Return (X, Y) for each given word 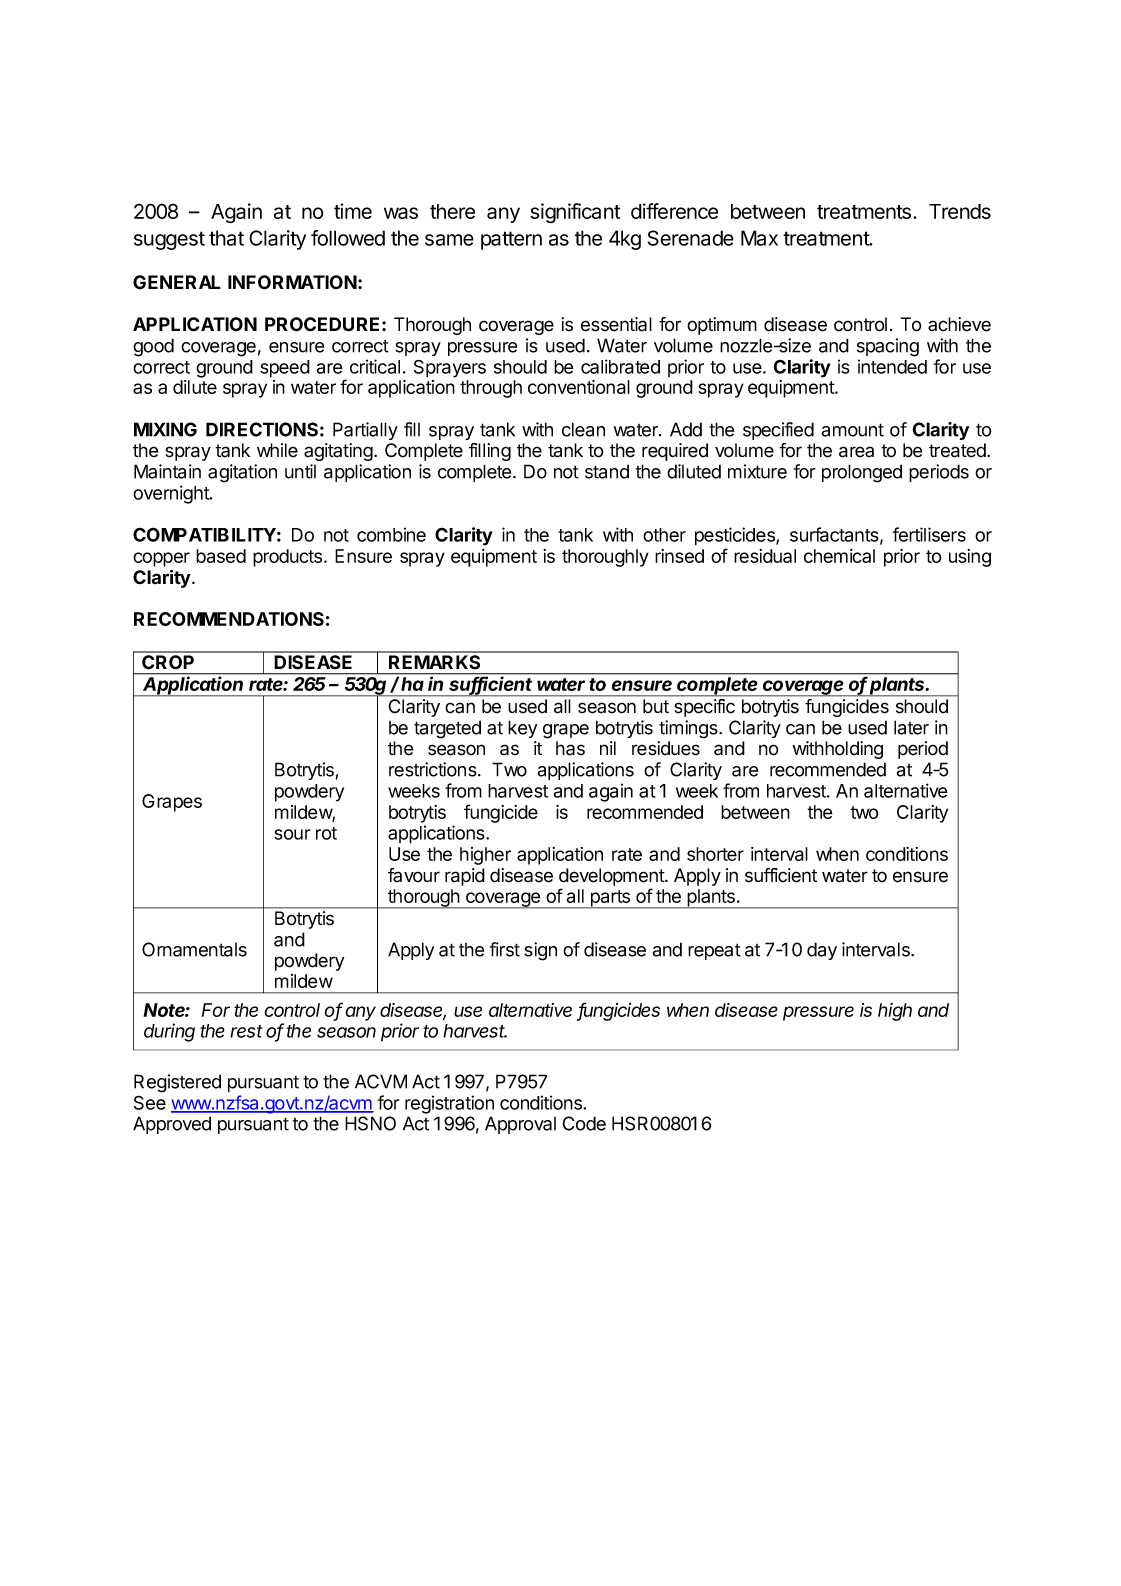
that (226, 238)
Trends (960, 211)
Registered (177, 1083)
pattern (511, 240)
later (911, 727)
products (287, 558)
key (522, 729)
